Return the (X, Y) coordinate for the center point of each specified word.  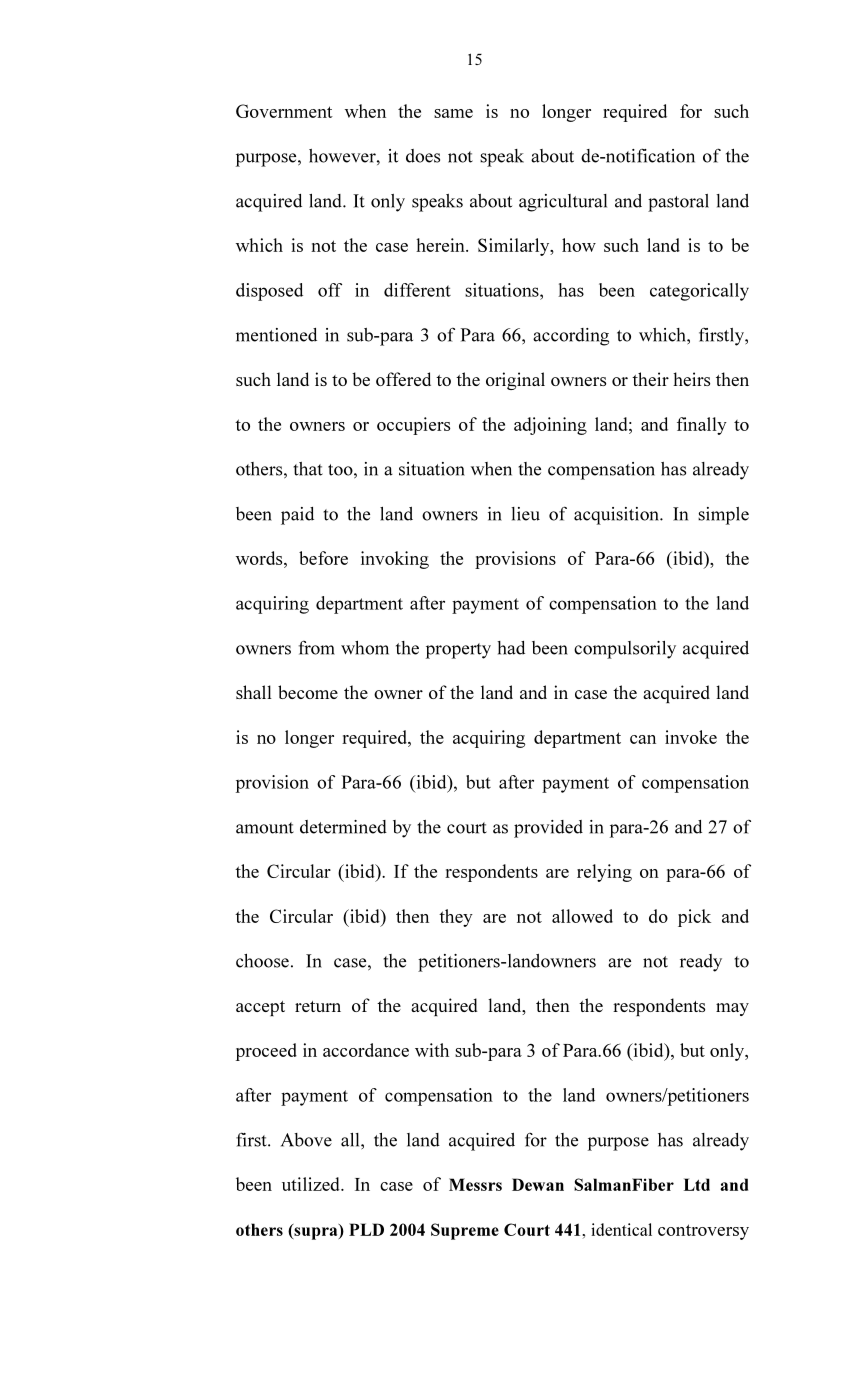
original (515, 381)
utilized (312, 1184)
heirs (691, 379)
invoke (691, 737)
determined (343, 827)
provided (548, 829)
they (456, 918)
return (318, 1006)
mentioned (276, 335)
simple (723, 516)
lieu (525, 514)
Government (284, 111)
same (453, 113)
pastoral (678, 203)
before (323, 558)
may (732, 1009)
